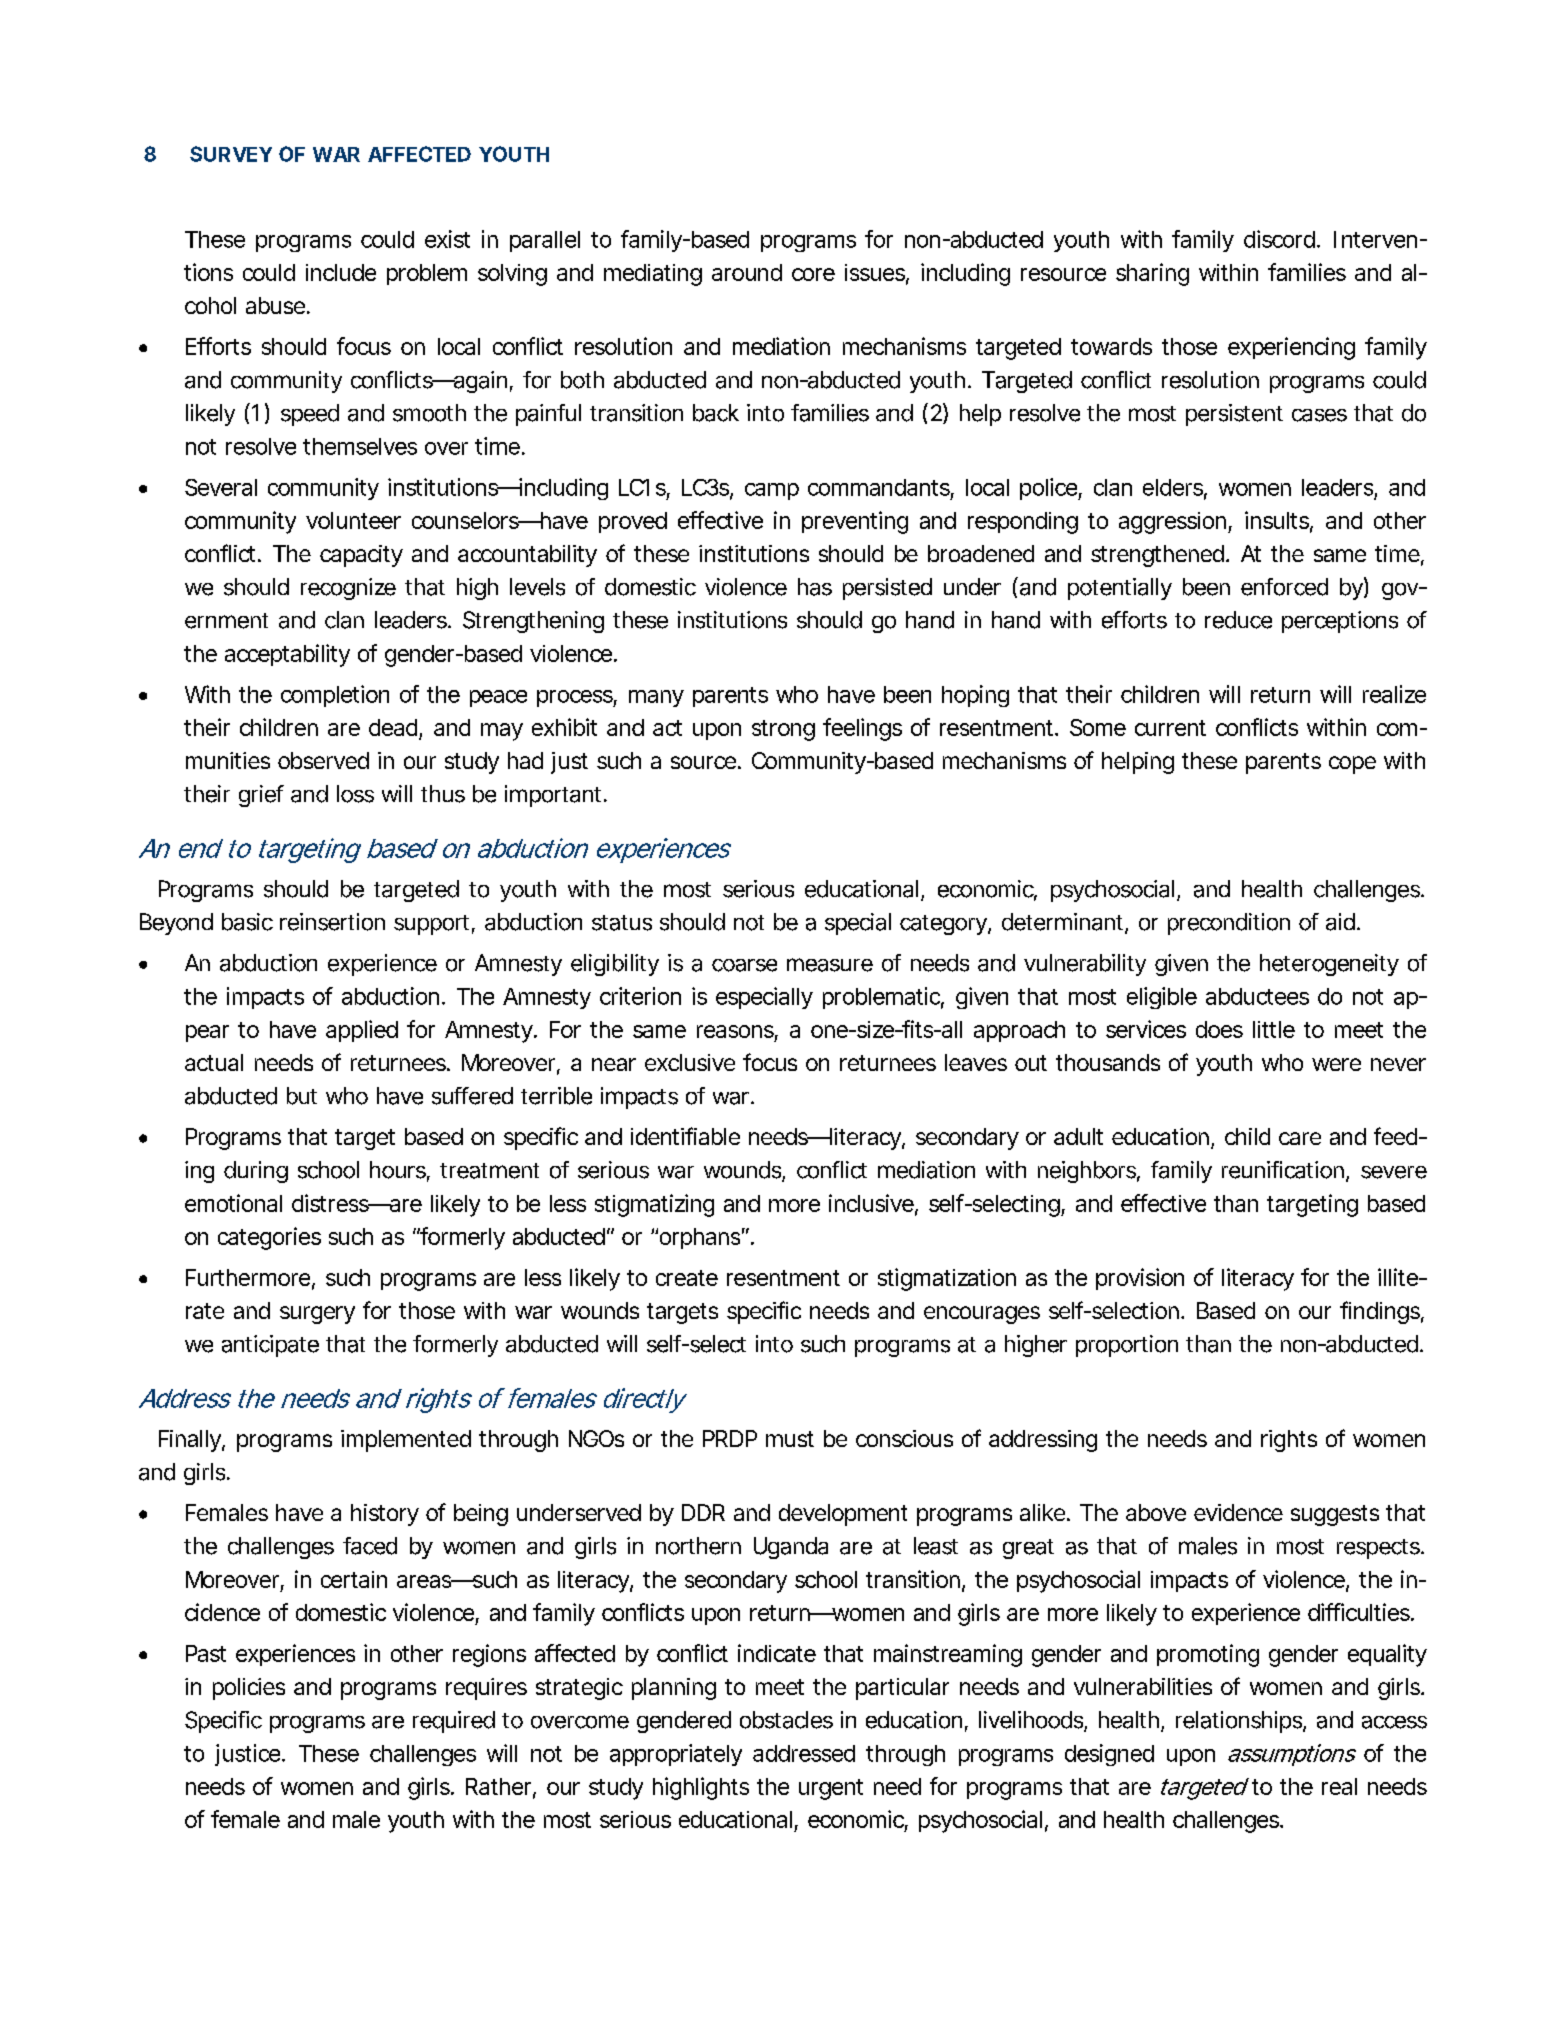  I want to click on loss, so click(355, 794).
